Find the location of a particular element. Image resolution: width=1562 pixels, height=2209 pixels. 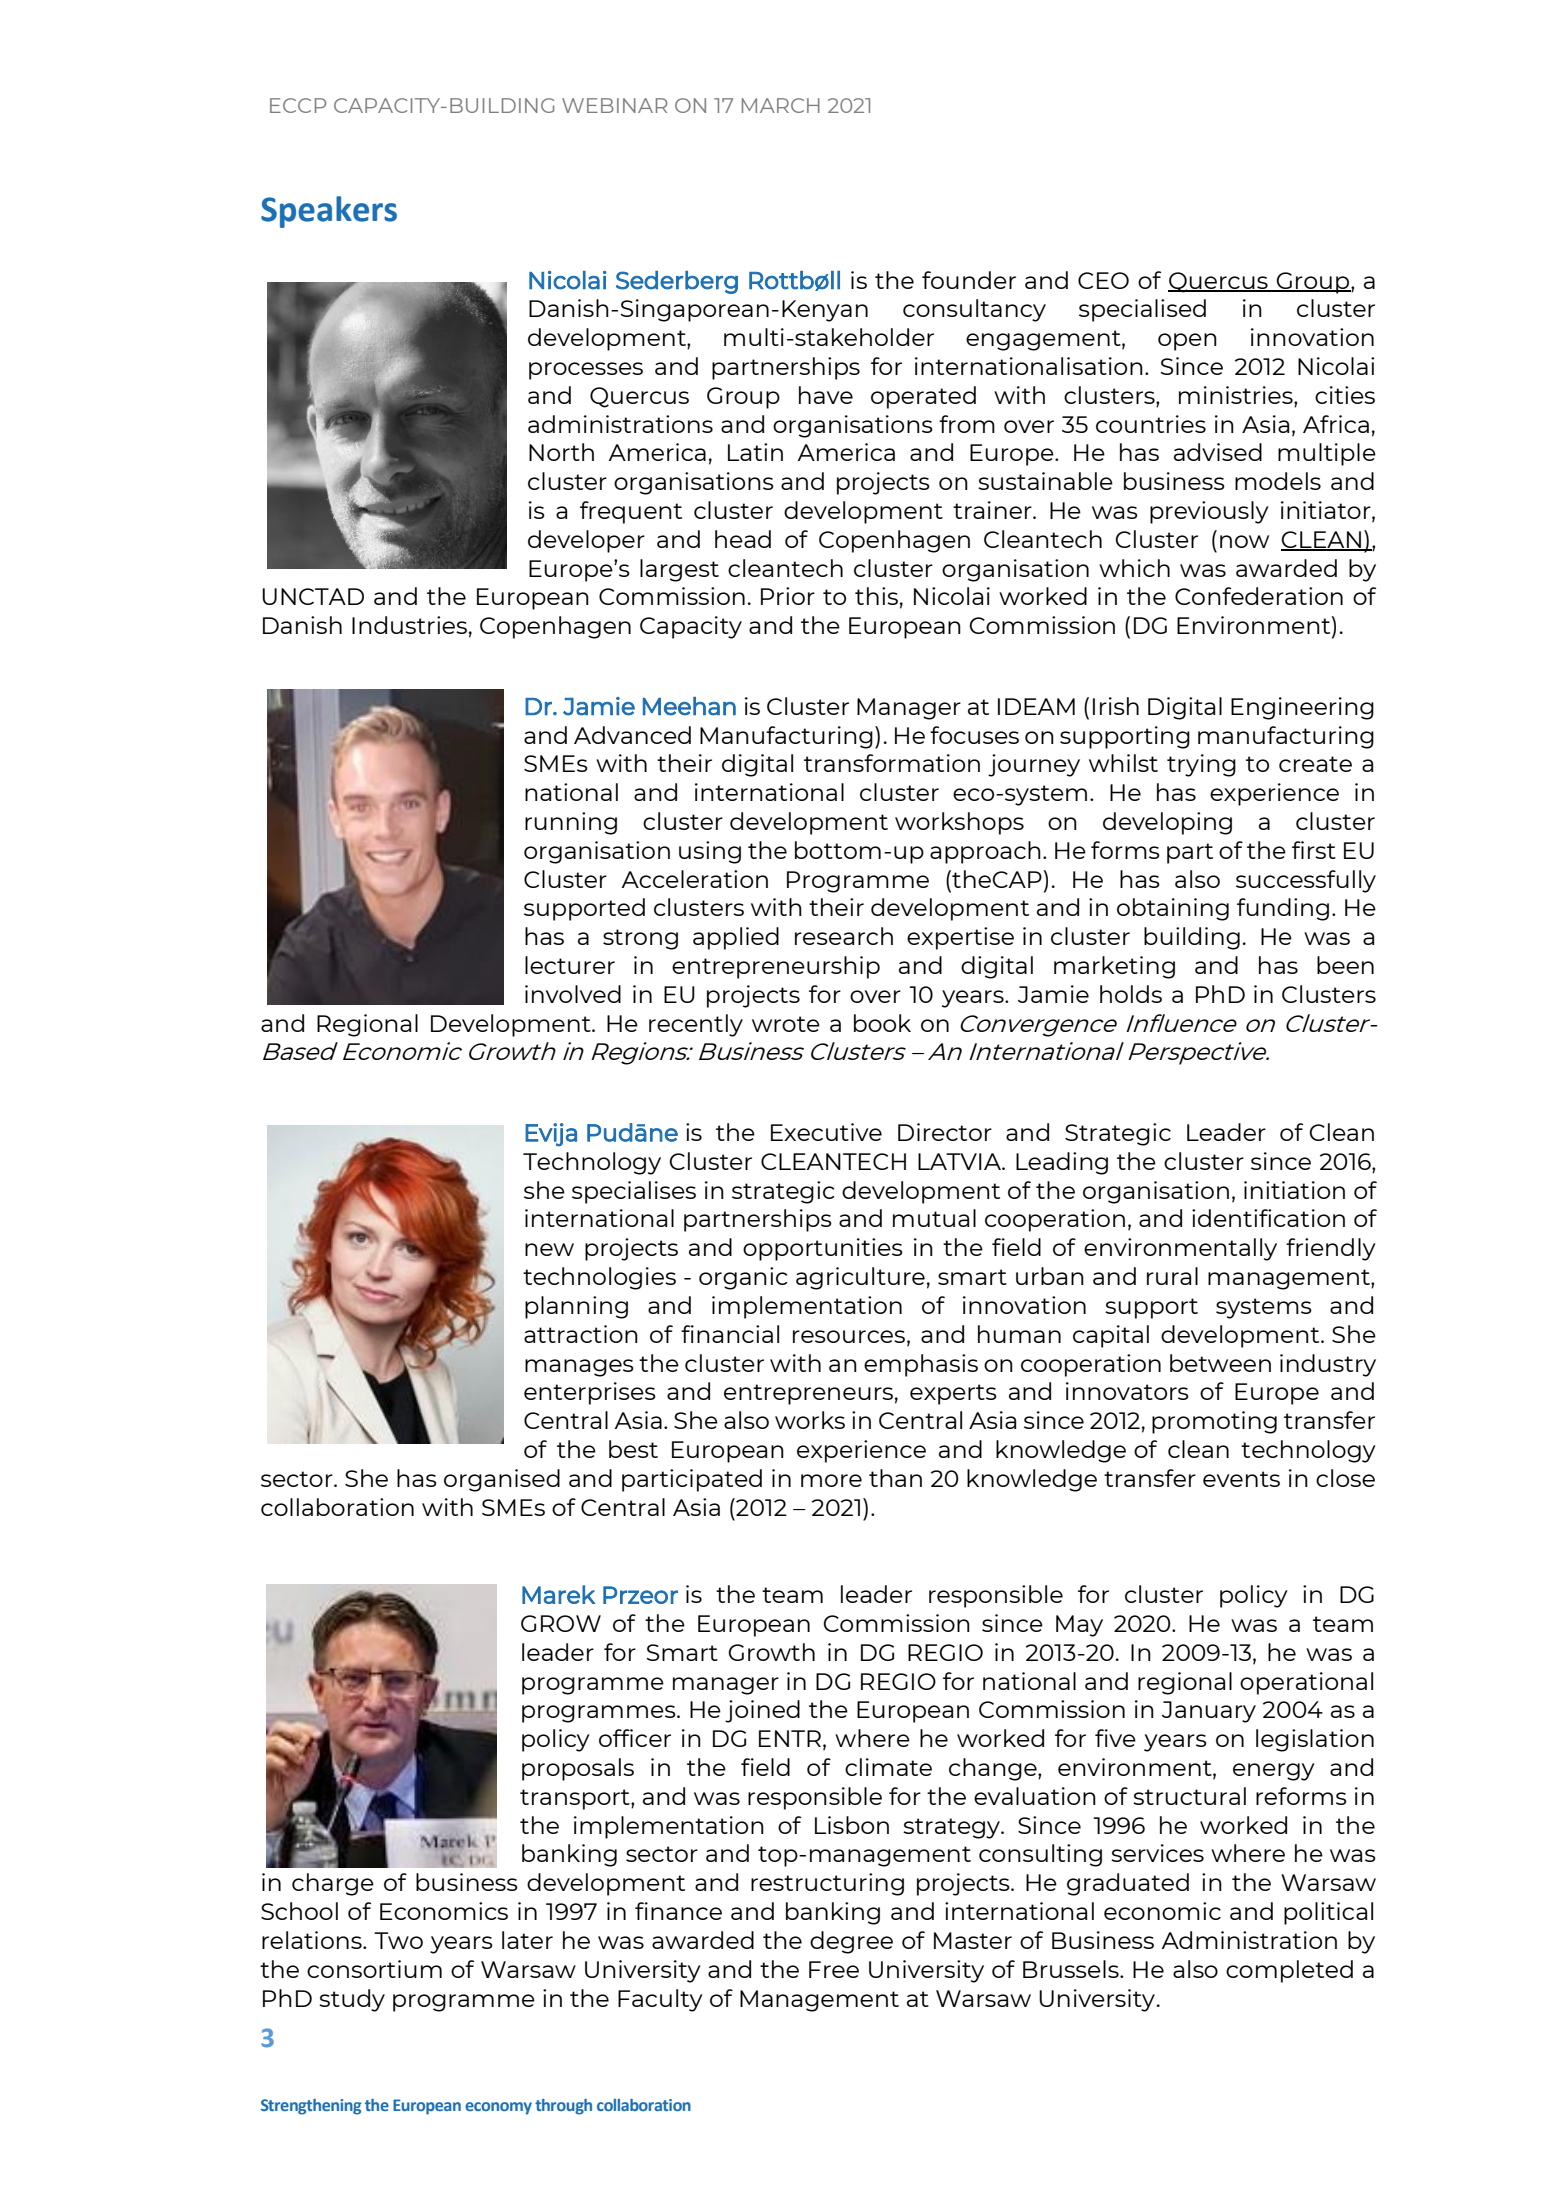

trying is located at coordinates (1201, 765).
